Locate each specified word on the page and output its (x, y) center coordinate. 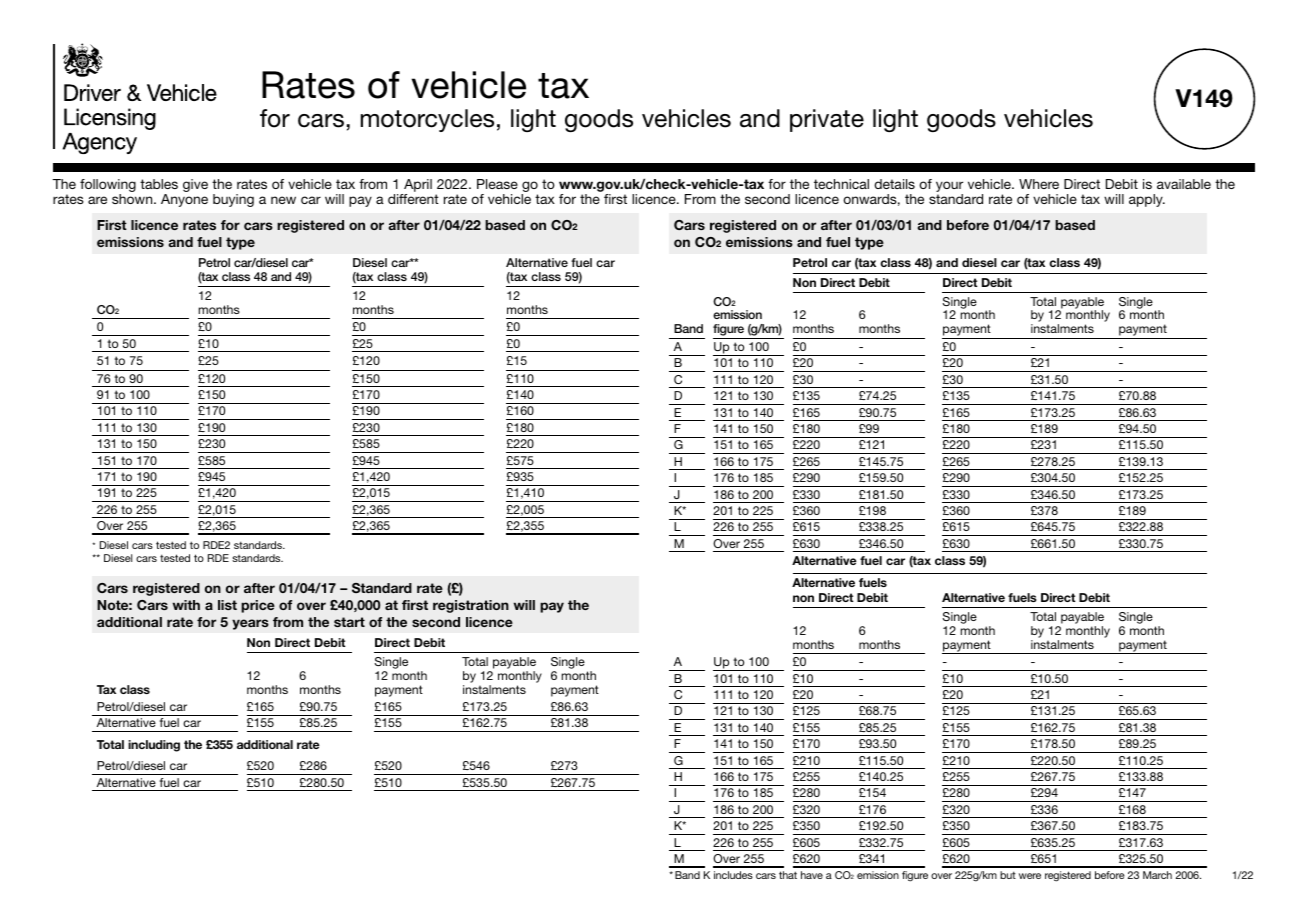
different (413, 199)
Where (1039, 184)
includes (733, 875)
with (186, 605)
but (1008, 875)
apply (1147, 200)
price (258, 606)
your (949, 188)
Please (497, 184)
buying (233, 200)
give (195, 185)
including (154, 746)
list (227, 605)
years (250, 624)
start (349, 622)
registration (471, 606)
